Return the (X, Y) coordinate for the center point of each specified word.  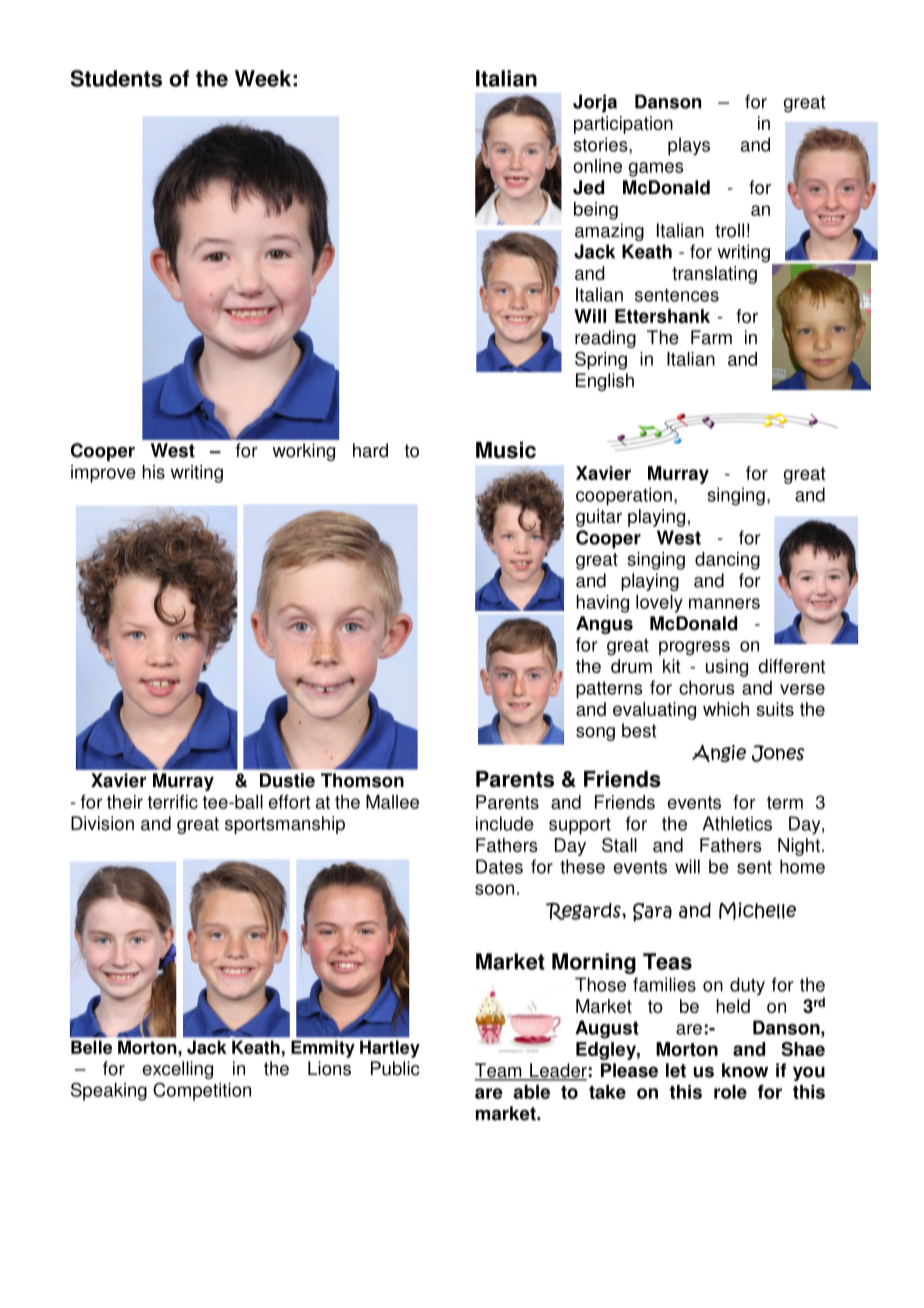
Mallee (392, 802)
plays (689, 146)
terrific (172, 802)
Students (116, 78)
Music (506, 450)
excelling (177, 1070)
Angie (719, 753)
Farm (711, 337)
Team (499, 1071)
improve (103, 474)
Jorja (595, 103)
